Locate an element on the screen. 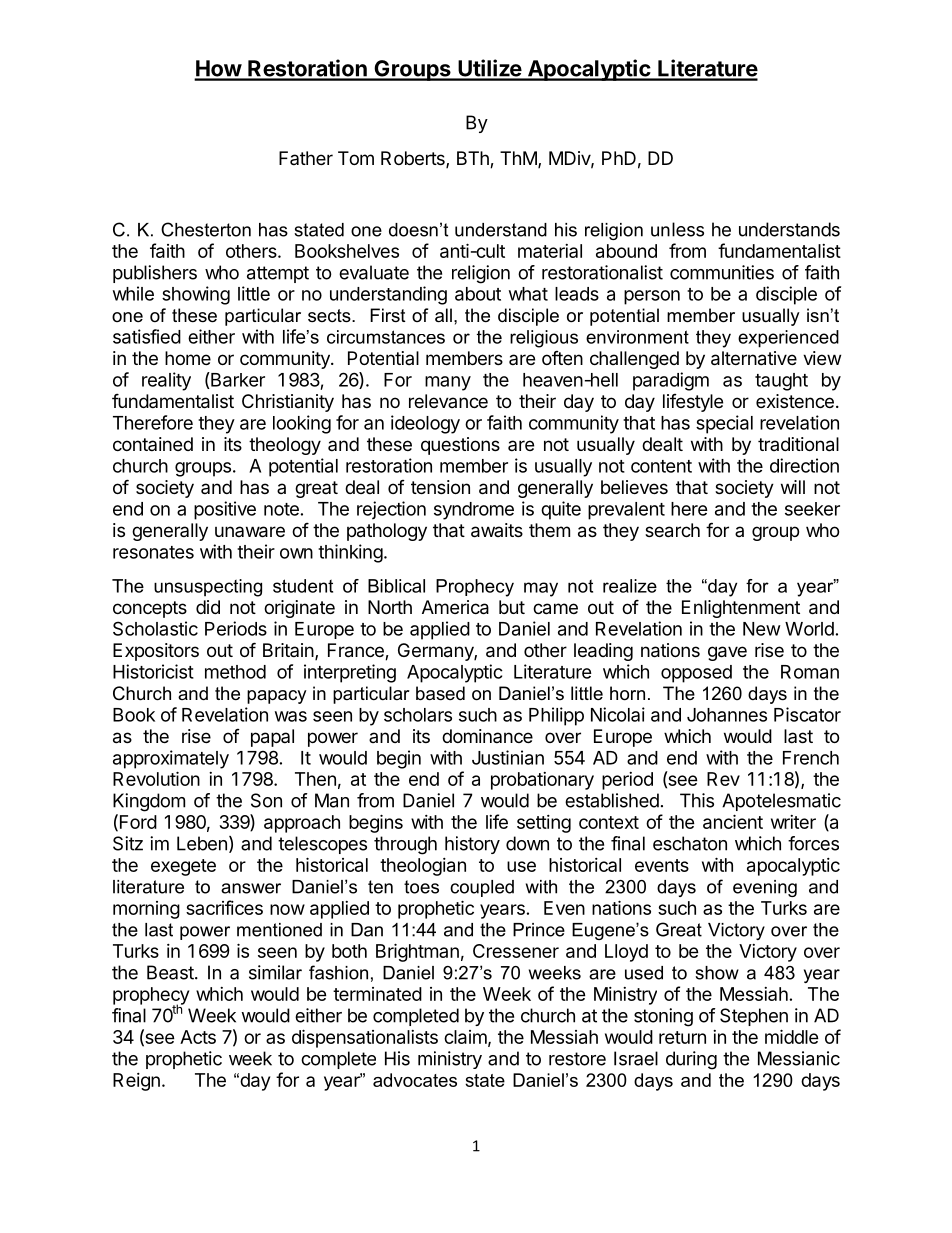 The height and width of the screenshot is (1233, 952). Acts is located at coordinates (198, 1037).
